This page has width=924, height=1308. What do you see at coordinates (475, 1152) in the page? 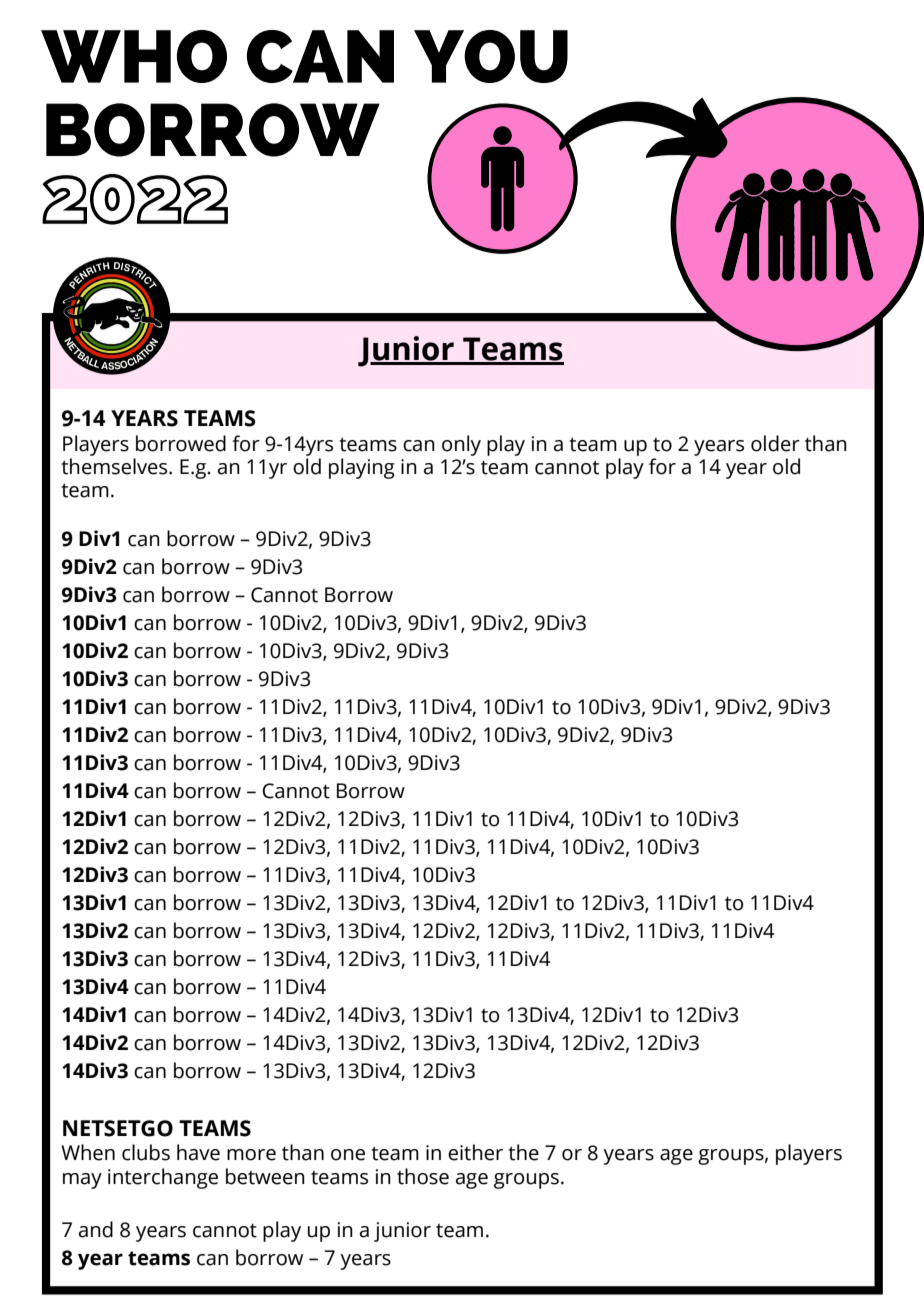
I see `either` at bounding box center [475, 1152].
